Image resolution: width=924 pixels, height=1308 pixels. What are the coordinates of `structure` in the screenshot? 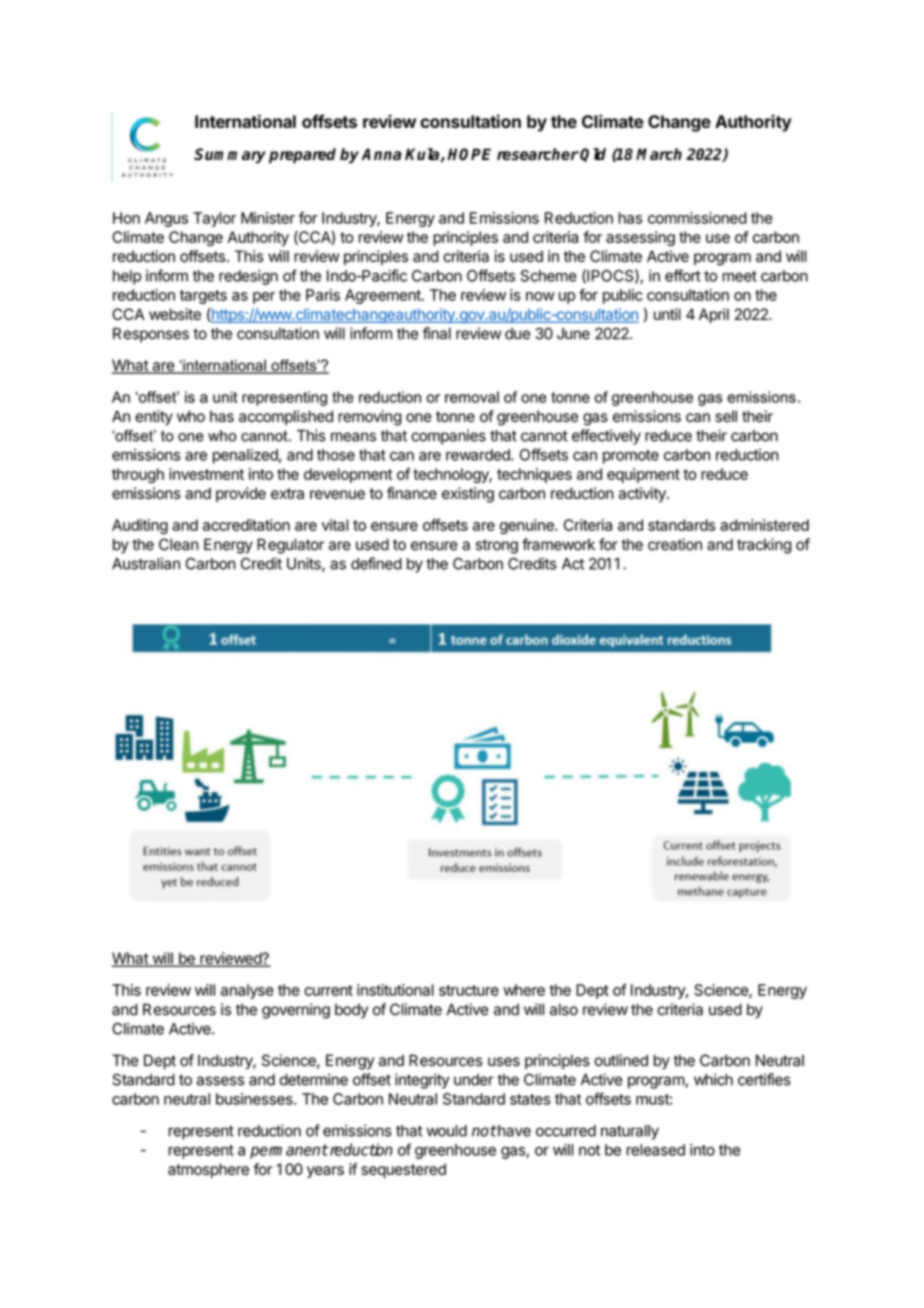 It's located at (469, 990).
